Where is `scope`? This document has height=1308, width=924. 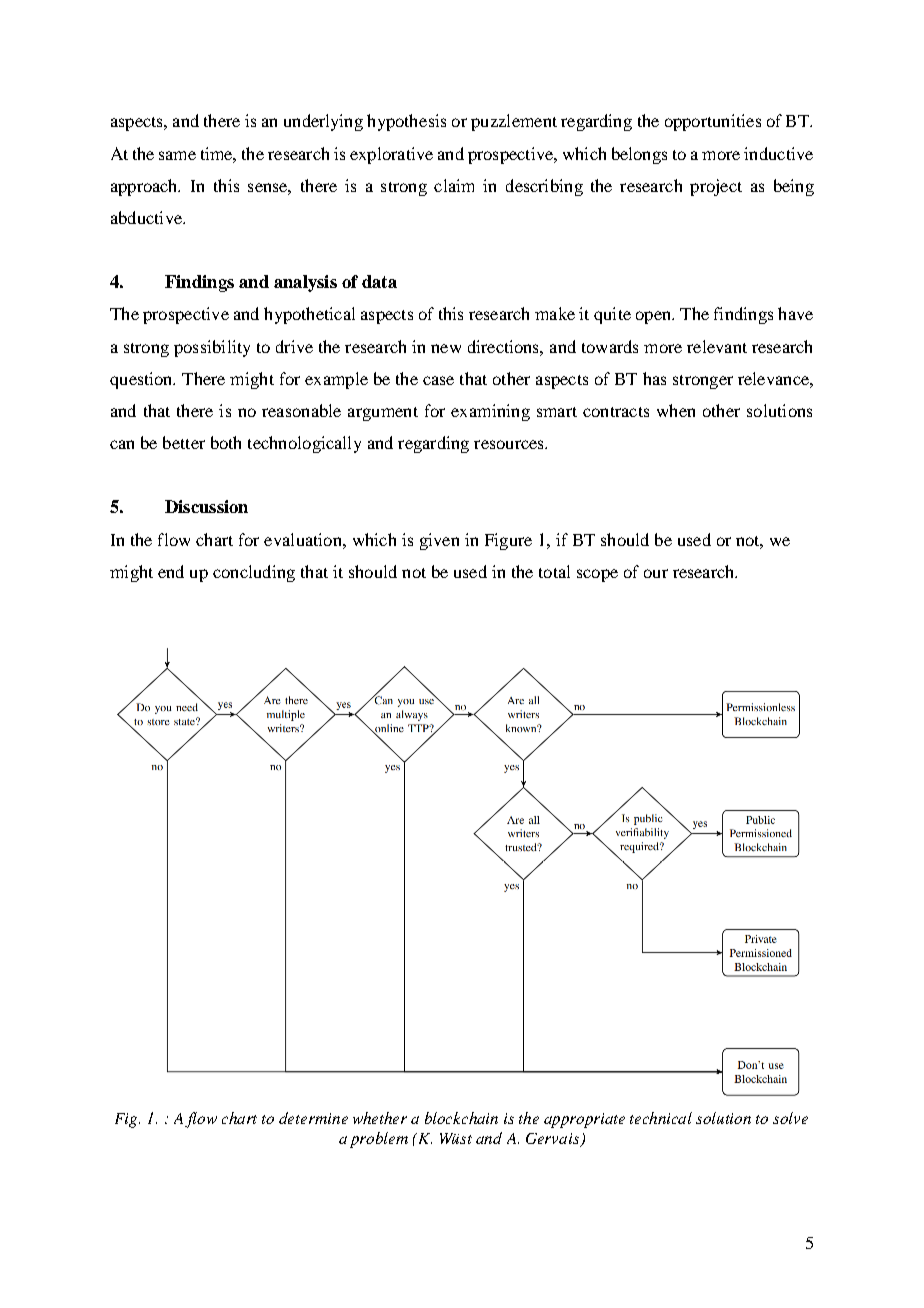
scope is located at coordinates (597, 575).
